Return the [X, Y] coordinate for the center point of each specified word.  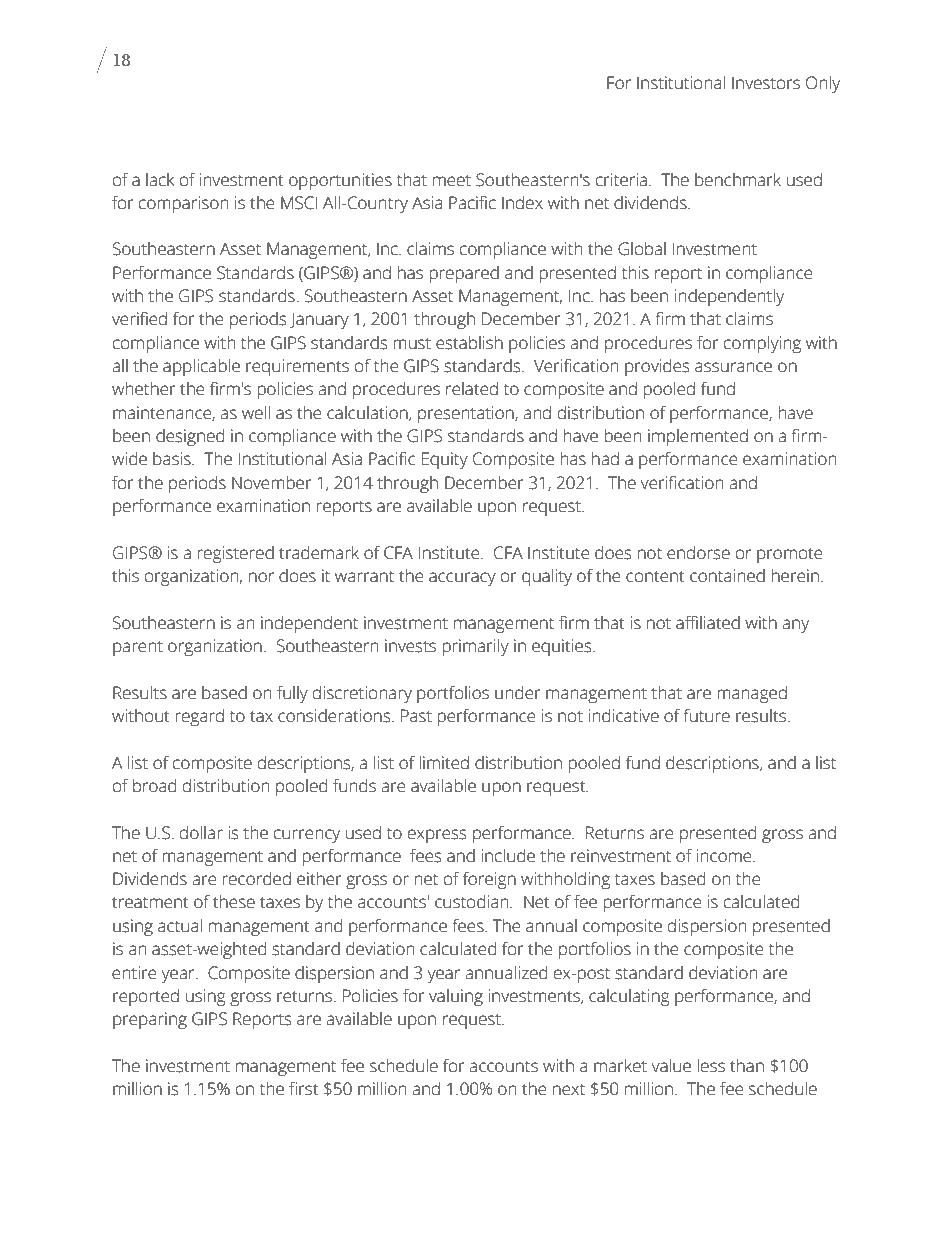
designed [190, 437]
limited [444, 763]
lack [160, 180]
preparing [150, 1020]
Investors [766, 83]
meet [452, 181]
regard [199, 717]
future [706, 716]
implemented [698, 437]
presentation [467, 414]
